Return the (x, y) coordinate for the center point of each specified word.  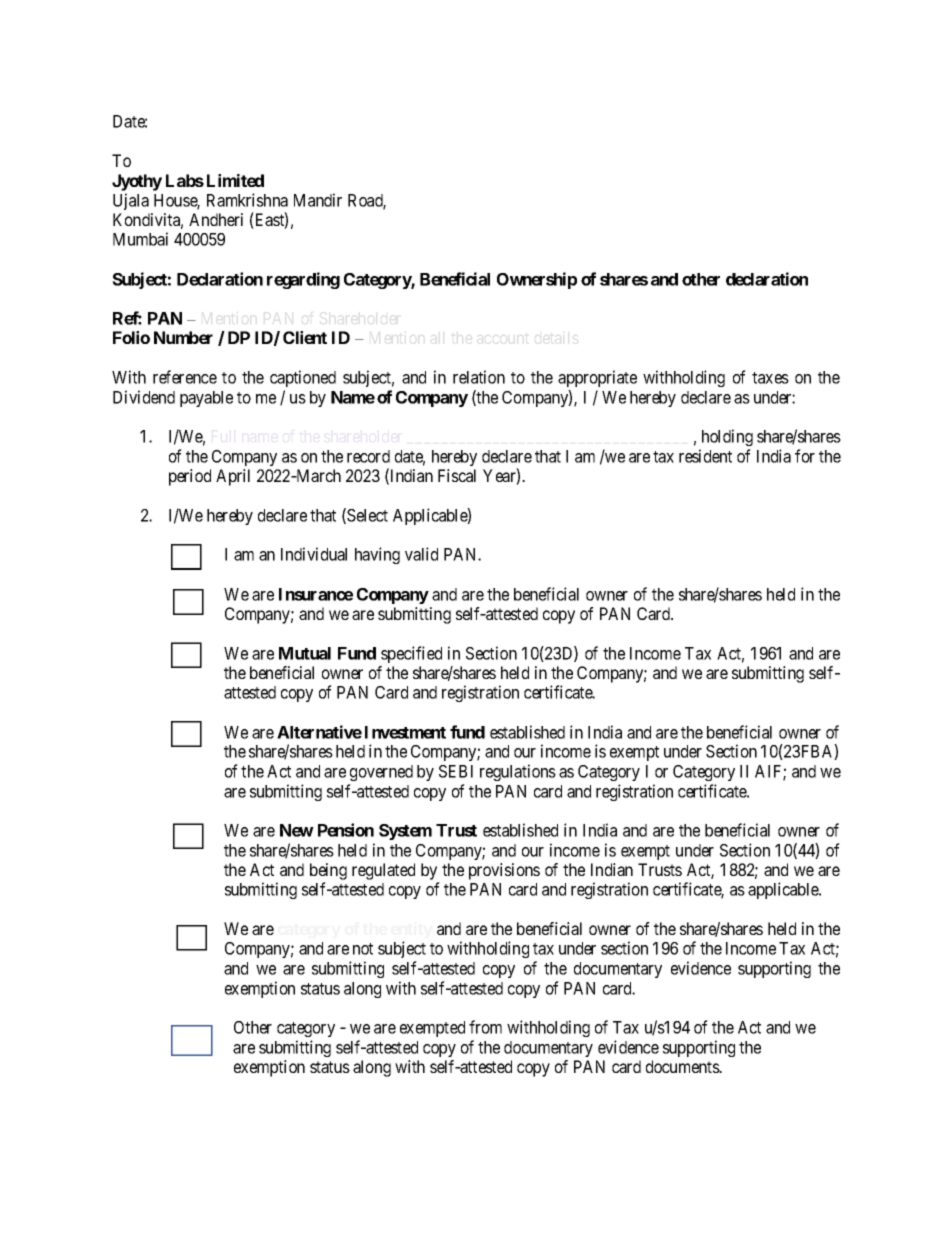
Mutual (305, 653)
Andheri (216, 219)
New (297, 830)
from (485, 1027)
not (363, 949)
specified (411, 654)
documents (683, 1066)
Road (367, 201)
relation (479, 377)
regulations (518, 772)
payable (206, 399)
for (805, 456)
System (405, 832)
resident (705, 456)
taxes (770, 378)
